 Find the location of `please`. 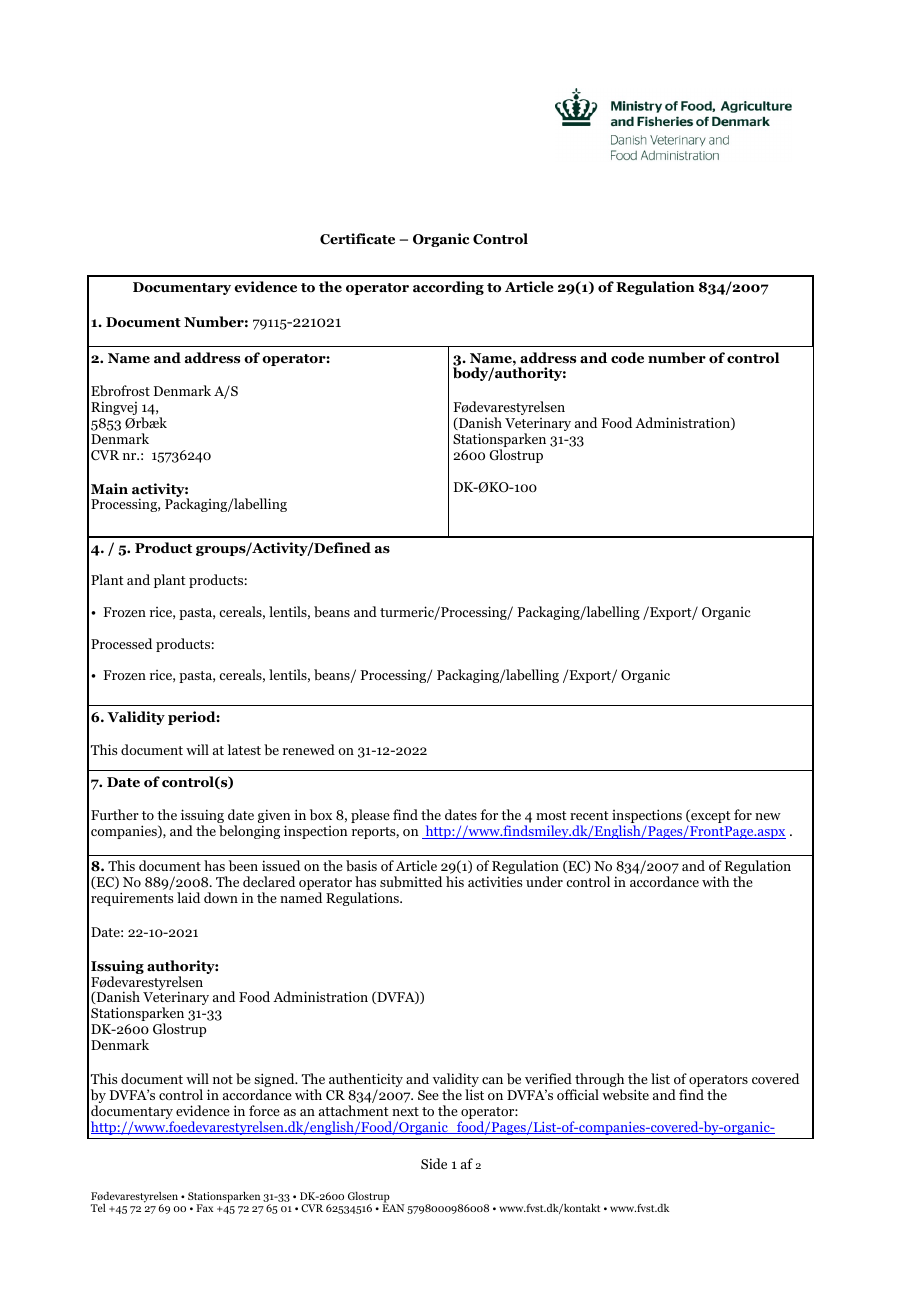

please is located at coordinates (370, 816).
